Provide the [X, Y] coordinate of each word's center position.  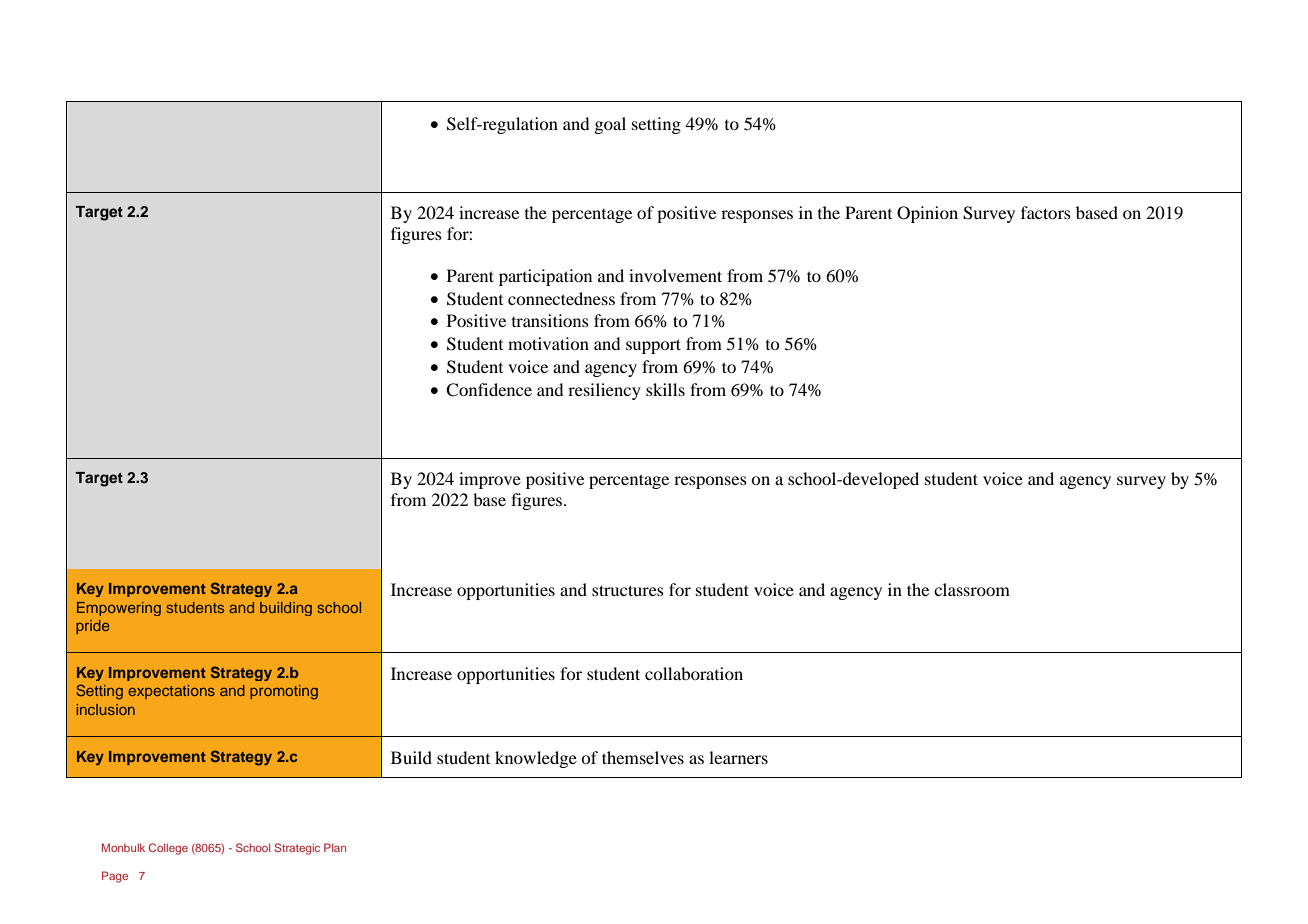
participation [545, 277]
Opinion [927, 214]
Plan [335, 847]
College [168, 849]
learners [738, 757]
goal [610, 125]
